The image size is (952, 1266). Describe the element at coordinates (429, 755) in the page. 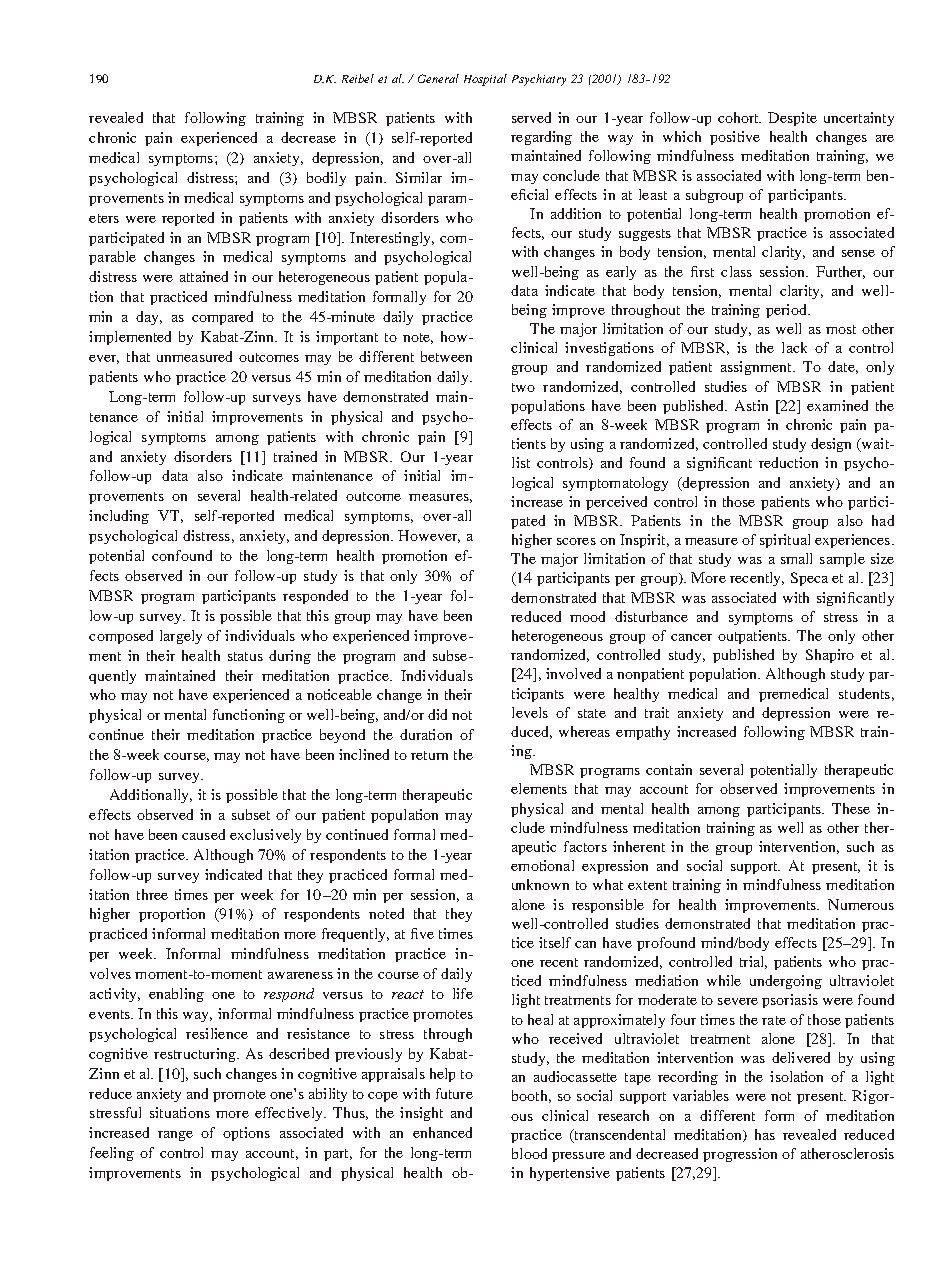

I see `return` at that location.
